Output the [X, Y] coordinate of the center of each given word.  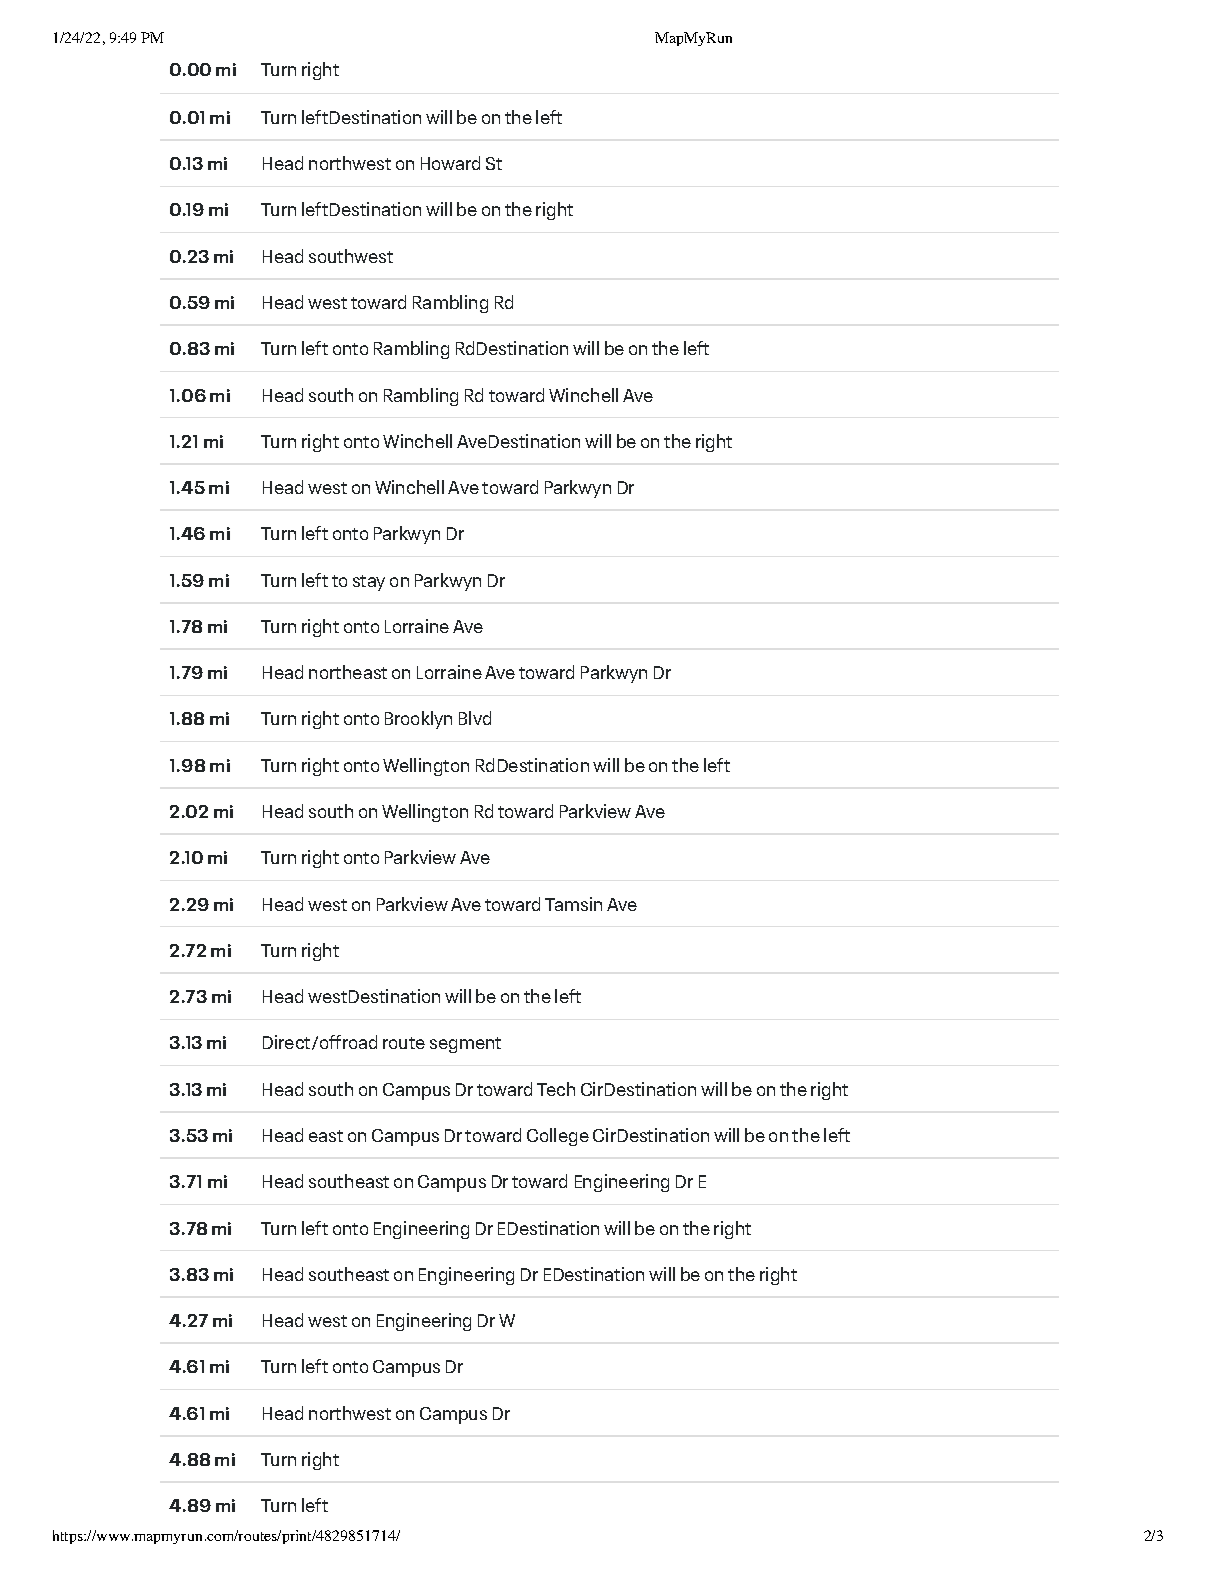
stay [369, 583]
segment [465, 1045]
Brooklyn [418, 720]
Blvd [475, 718]
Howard [450, 163]
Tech [556, 1089]
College [558, 1137]
